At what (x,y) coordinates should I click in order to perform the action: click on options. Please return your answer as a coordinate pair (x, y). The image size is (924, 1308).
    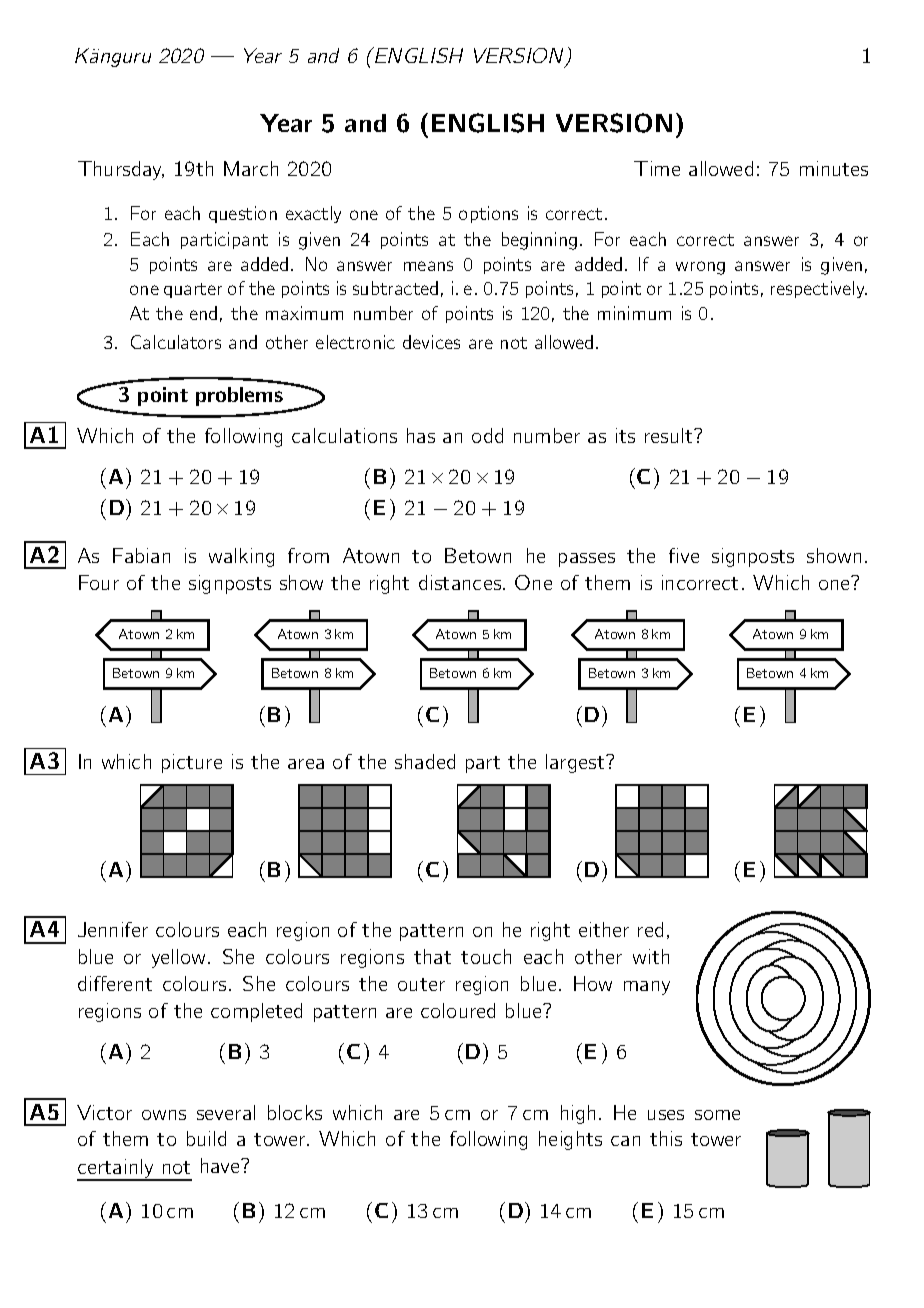
    Looking at the image, I should click on (488, 214).
